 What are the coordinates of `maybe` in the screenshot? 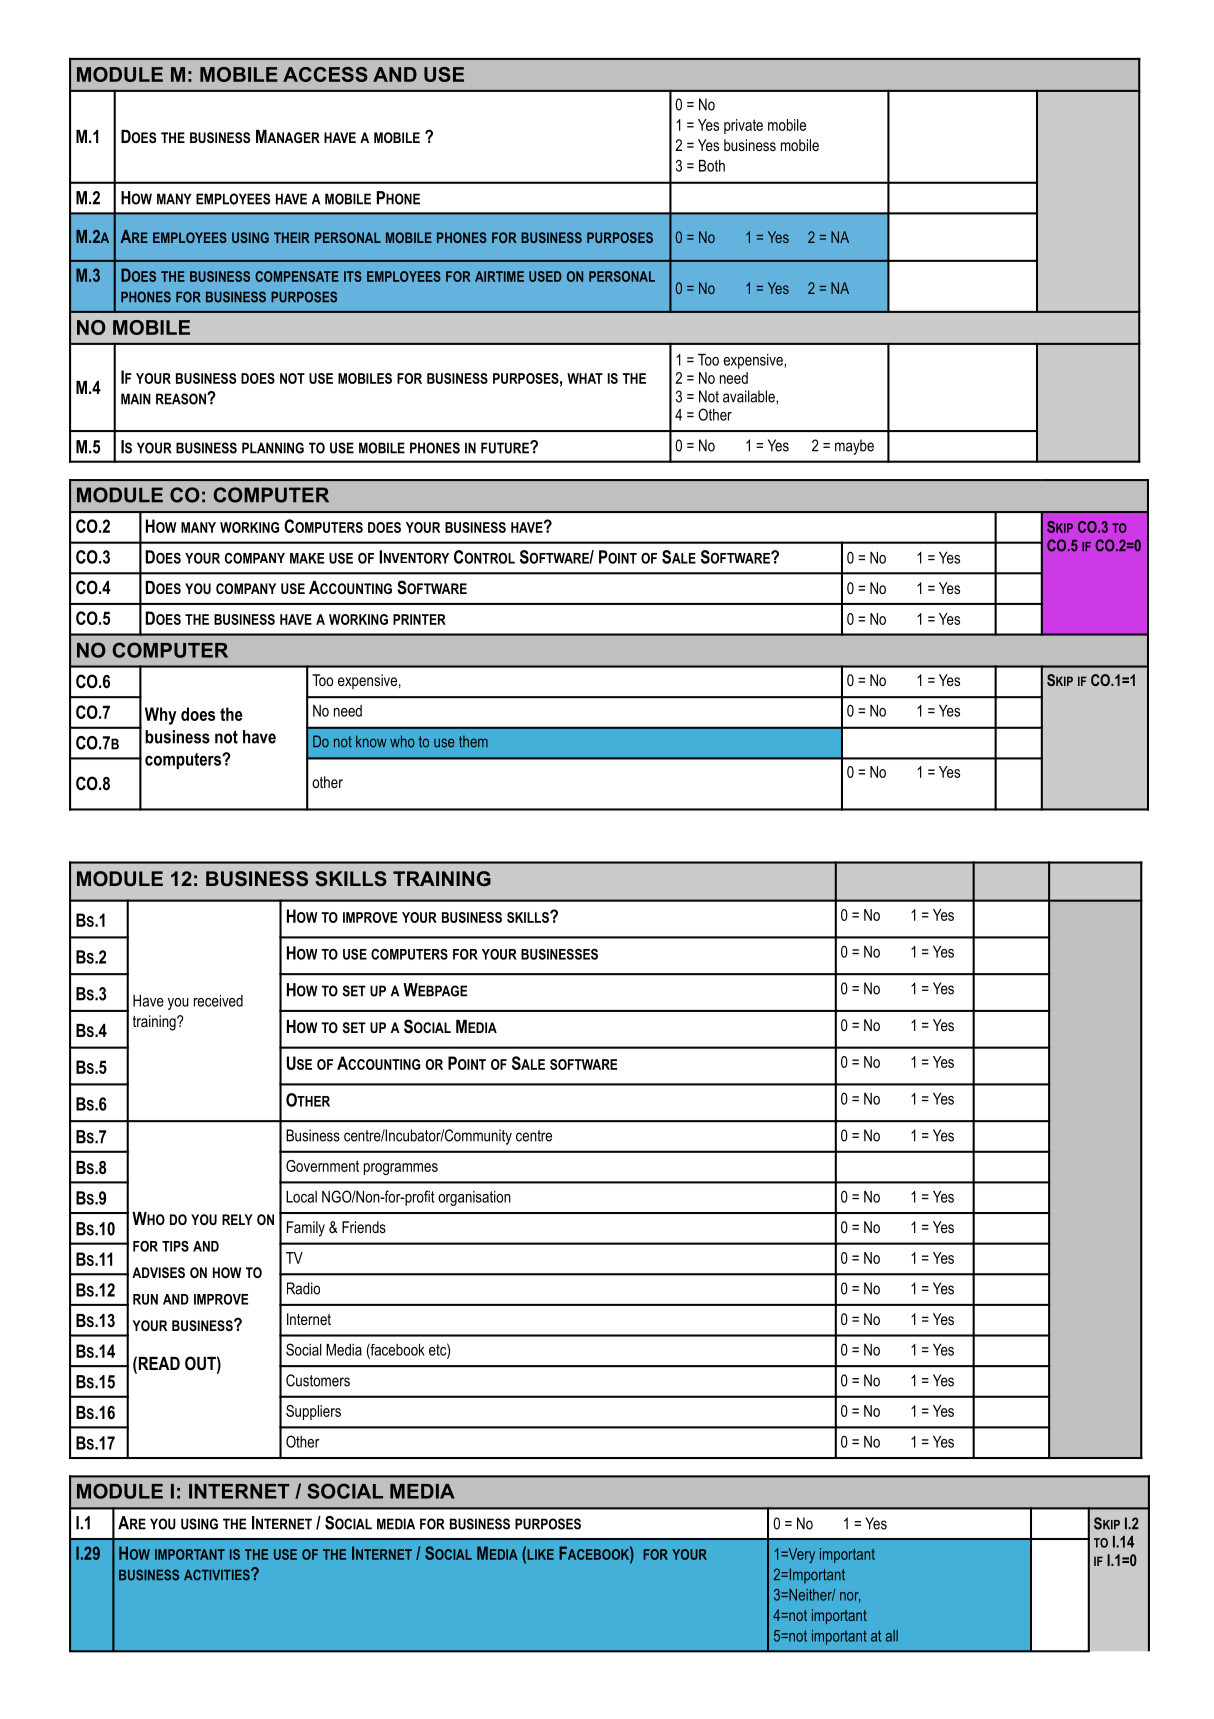 It's located at (854, 447).
